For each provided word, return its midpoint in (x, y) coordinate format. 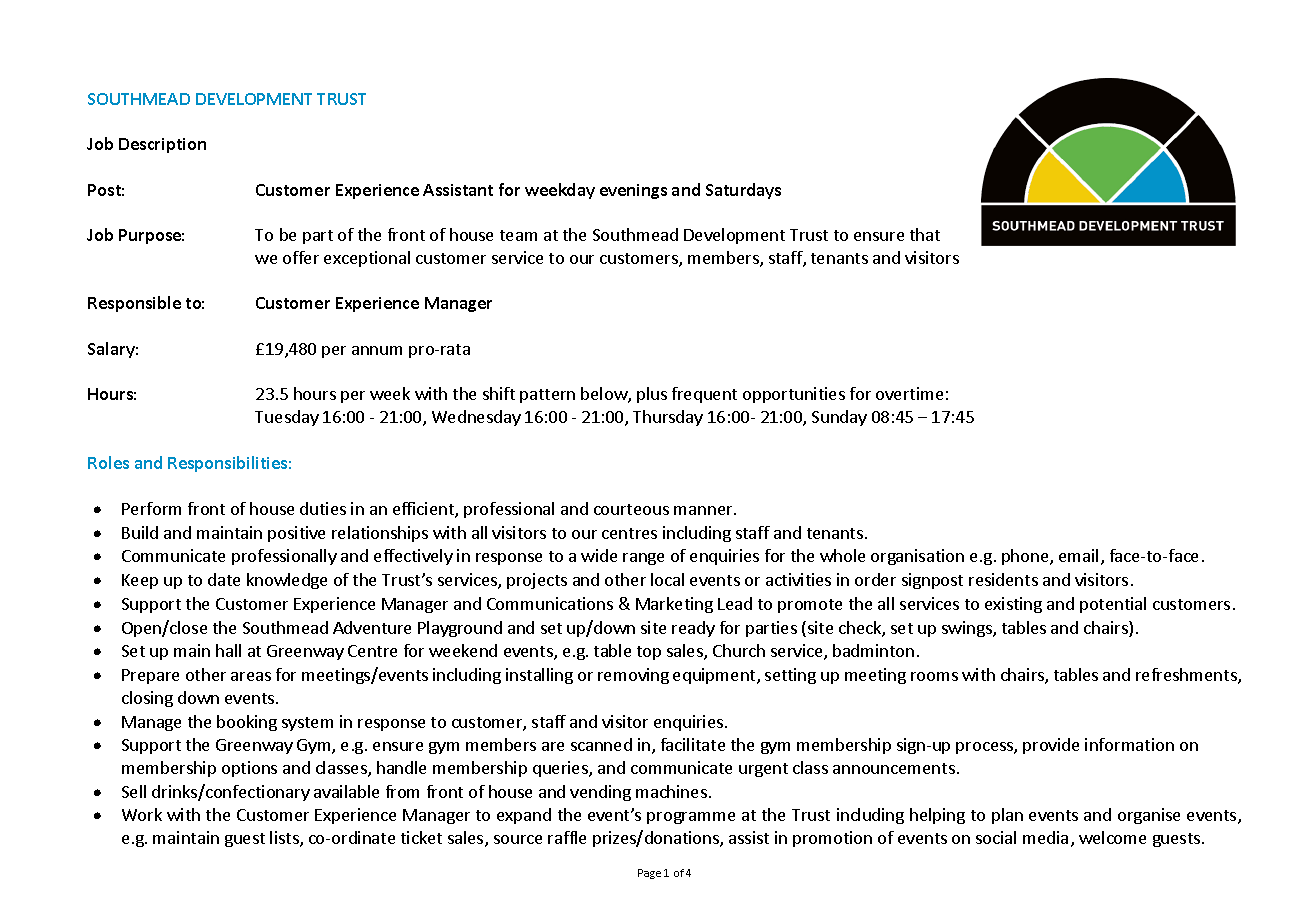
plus (652, 395)
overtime (909, 393)
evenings (633, 191)
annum (377, 350)
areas (251, 676)
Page (649, 874)
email (1078, 555)
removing (633, 676)
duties (323, 508)
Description (162, 145)
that (925, 234)
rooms (934, 676)
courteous (631, 509)
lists (285, 839)
